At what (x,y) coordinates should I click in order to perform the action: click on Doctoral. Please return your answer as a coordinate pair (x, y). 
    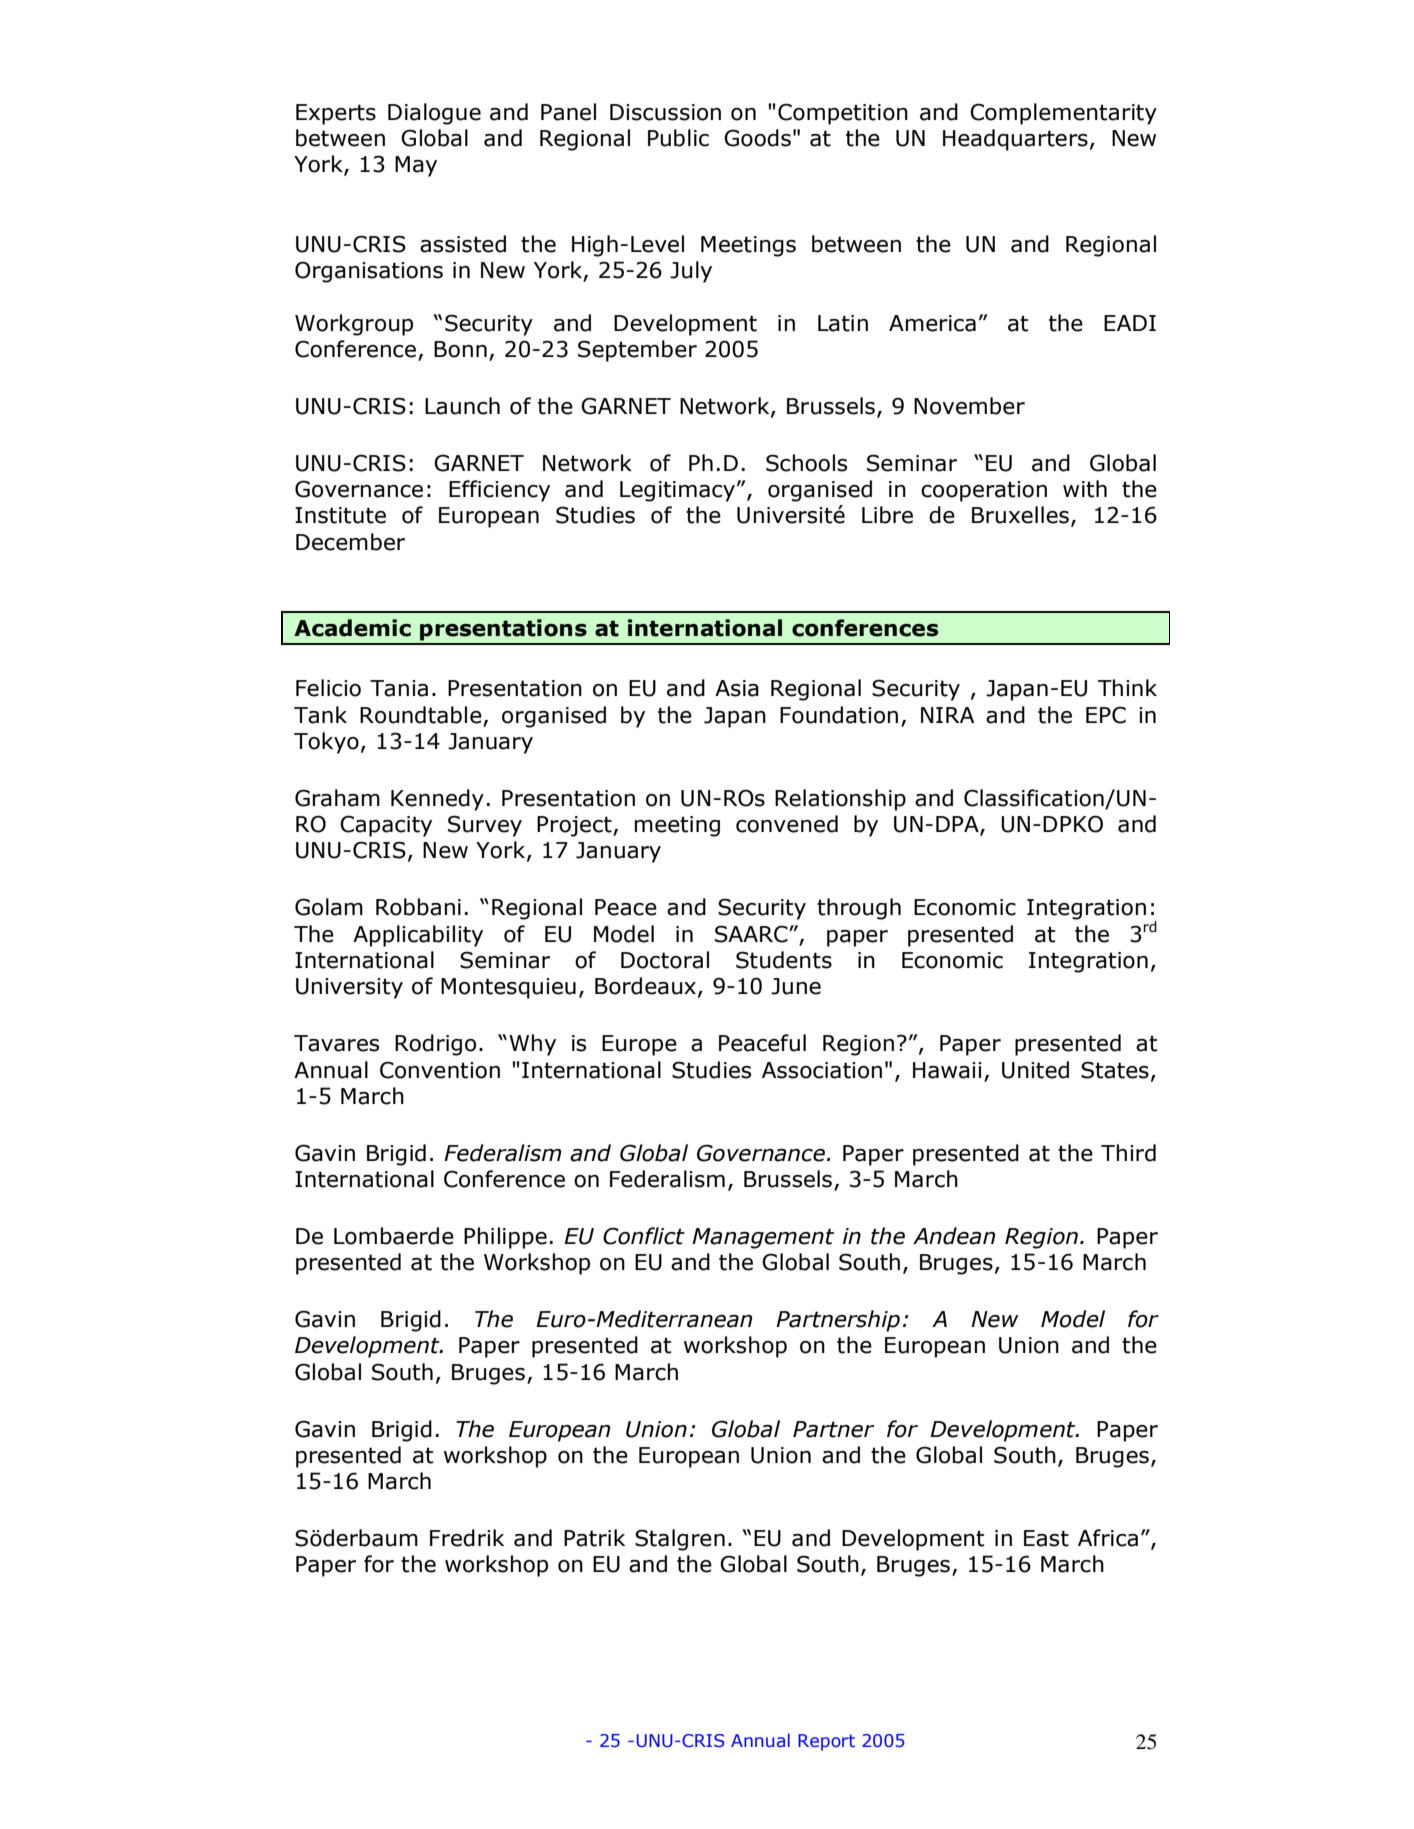
    Looking at the image, I should click on (665, 960).
